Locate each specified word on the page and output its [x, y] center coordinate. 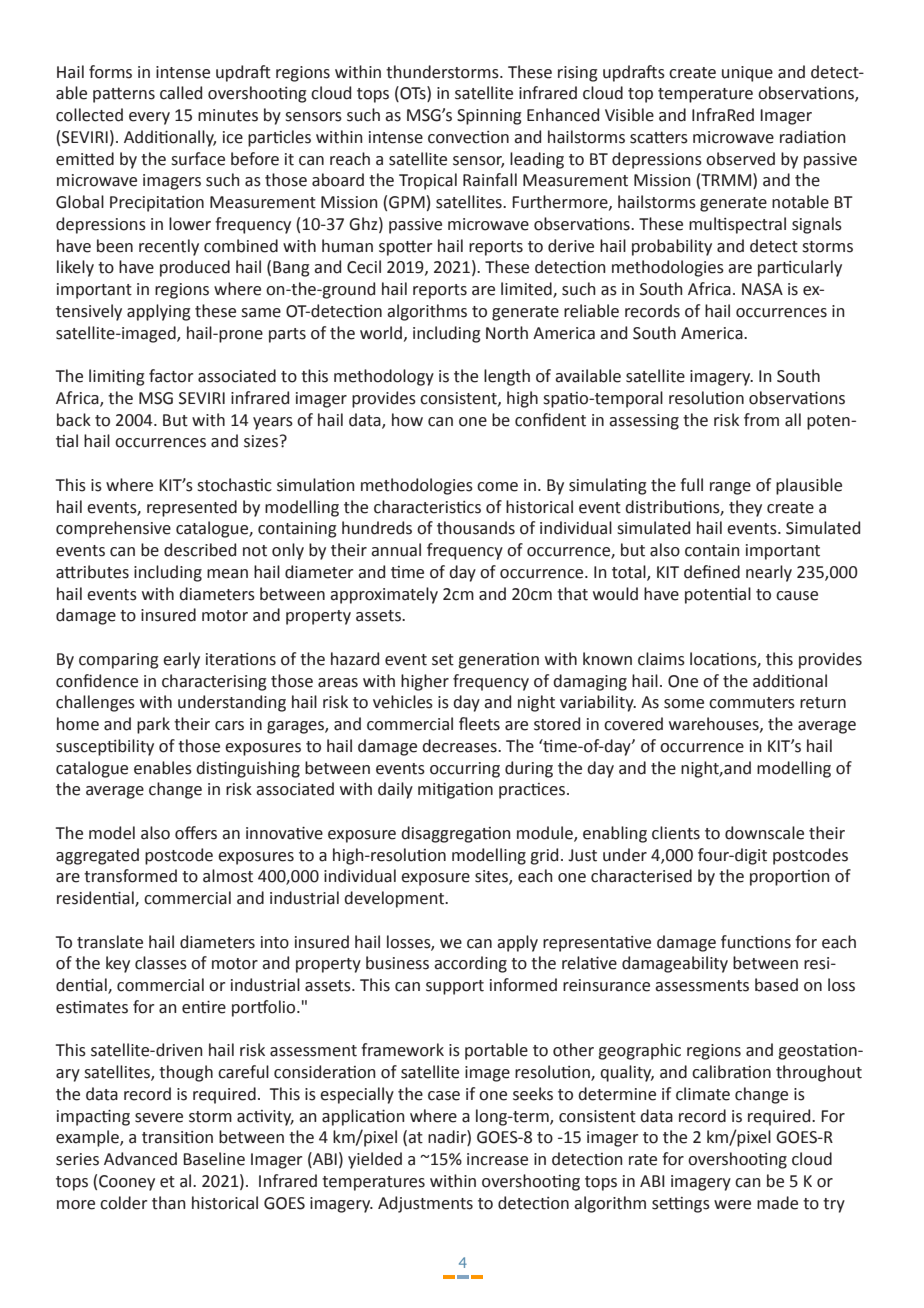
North [507, 333]
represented [192, 508]
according [470, 964]
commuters [752, 703]
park [153, 725]
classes [161, 963]
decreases [460, 746]
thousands [476, 528]
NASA [762, 289]
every [149, 118]
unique [747, 74]
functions [756, 942]
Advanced [140, 1159]
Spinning [489, 117]
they [745, 508]
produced [195, 268]
